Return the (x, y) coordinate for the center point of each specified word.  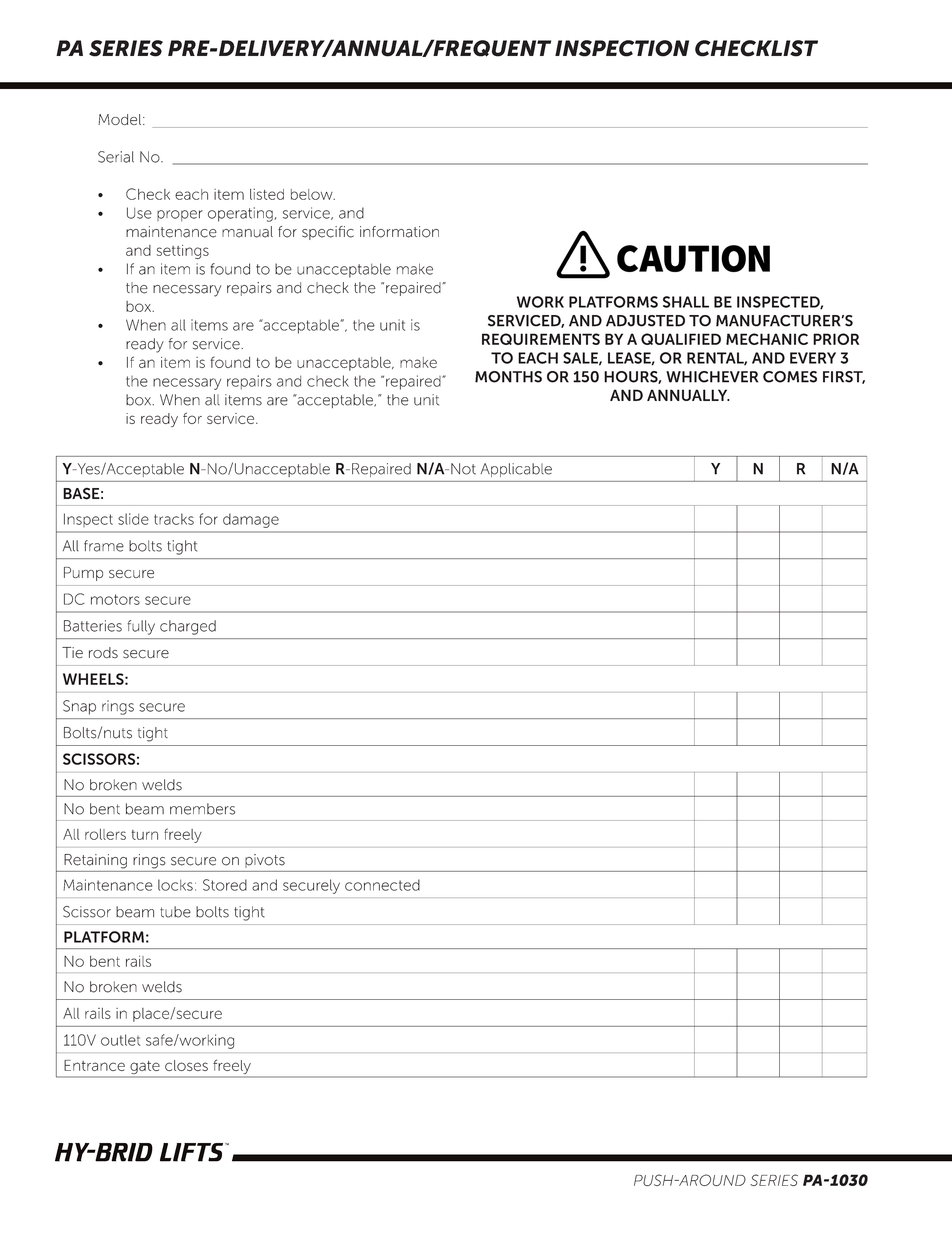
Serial (116, 157)
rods (103, 652)
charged (188, 627)
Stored (225, 885)
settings (183, 252)
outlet (121, 1040)
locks (175, 885)
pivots (265, 861)
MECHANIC (767, 339)
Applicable (516, 470)
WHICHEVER (712, 377)
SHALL (686, 302)
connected (382, 885)
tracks (174, 519)
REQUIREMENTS (541, 339)
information (399, 232)
